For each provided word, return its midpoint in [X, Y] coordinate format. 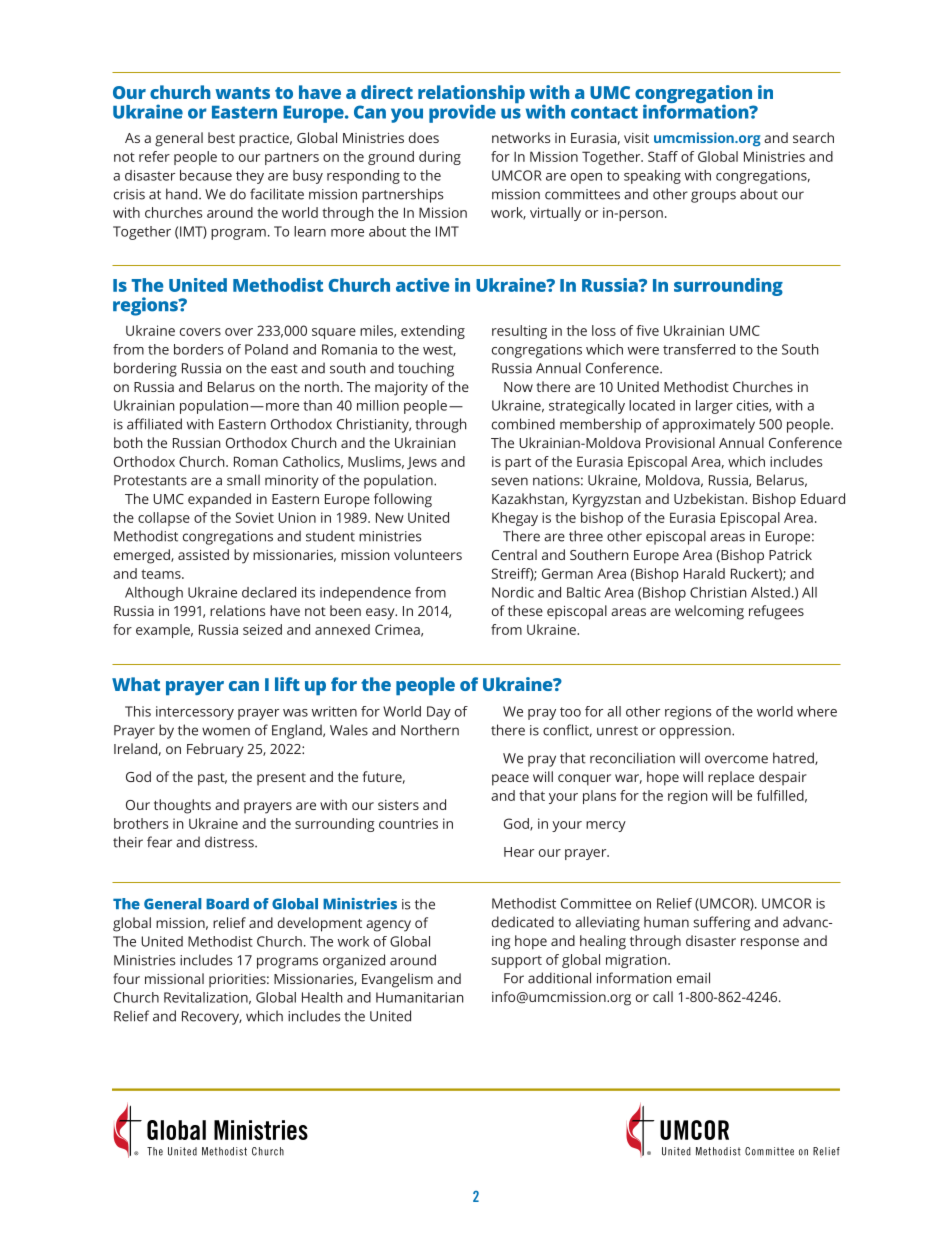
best [221, 137]
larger [714, 407]
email [693, 978]
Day [439, 713]
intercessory [195, 713]
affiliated [154, 424]
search [813, 137]
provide [462, 113]
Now [518, 387]
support [517, 962]
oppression [696, 732]
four [126, 978]
